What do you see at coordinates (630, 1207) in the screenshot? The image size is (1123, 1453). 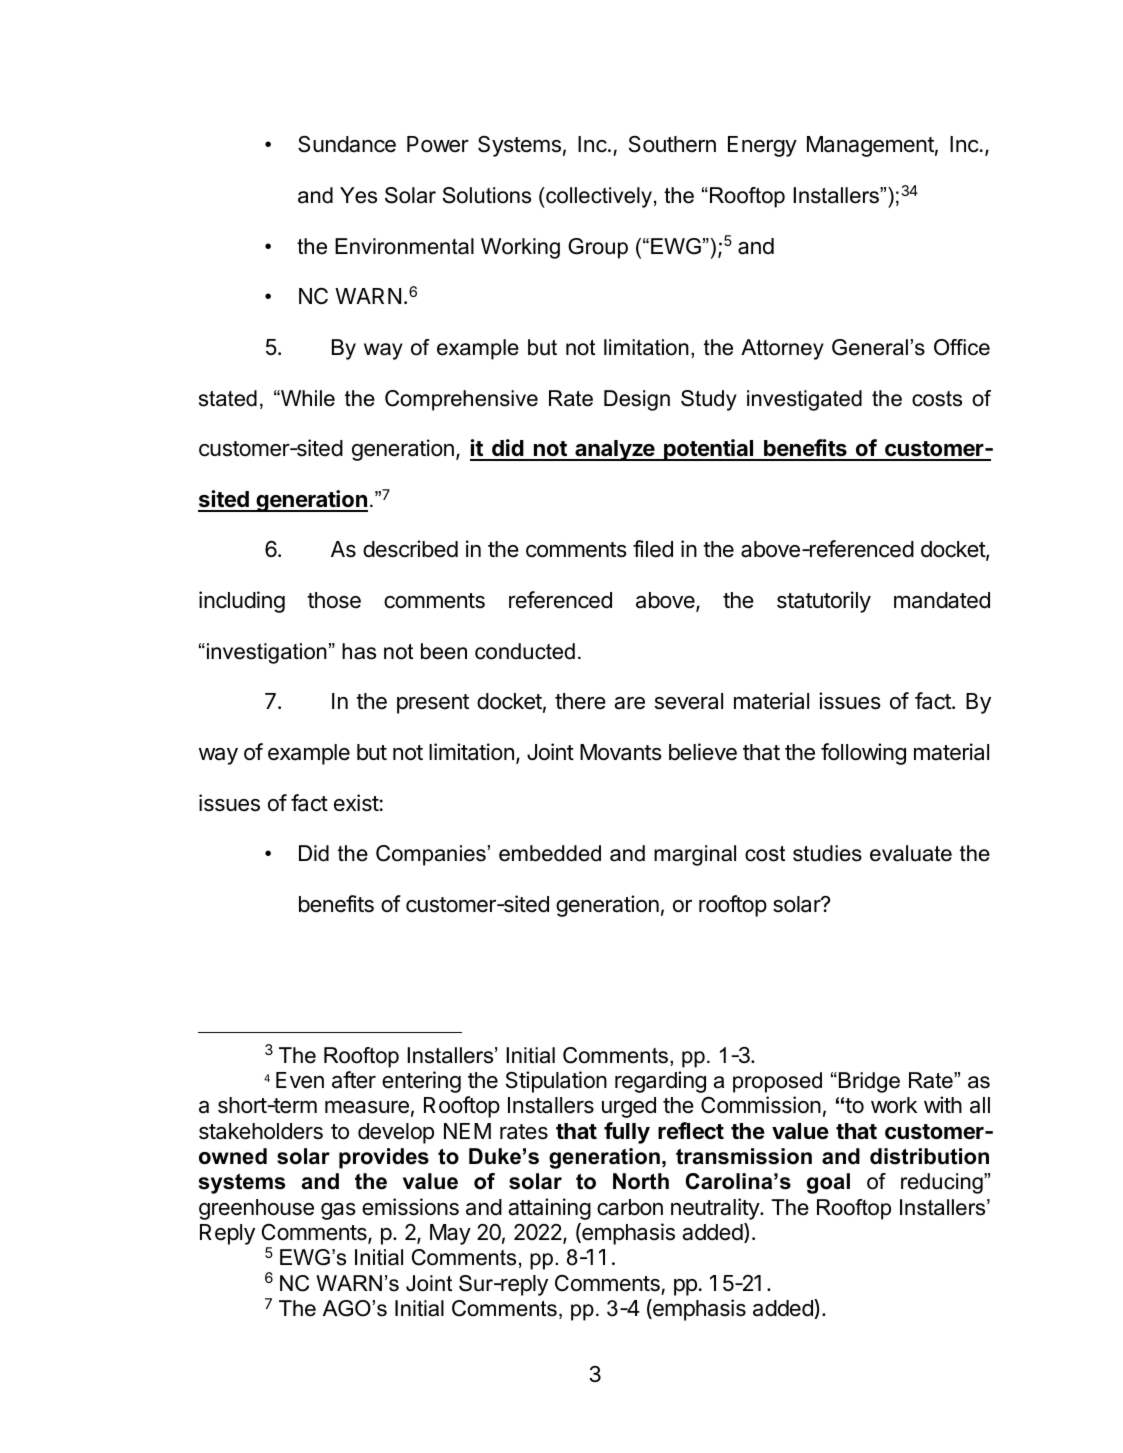 I see `carbon` at bounding box center [630, 1207].
